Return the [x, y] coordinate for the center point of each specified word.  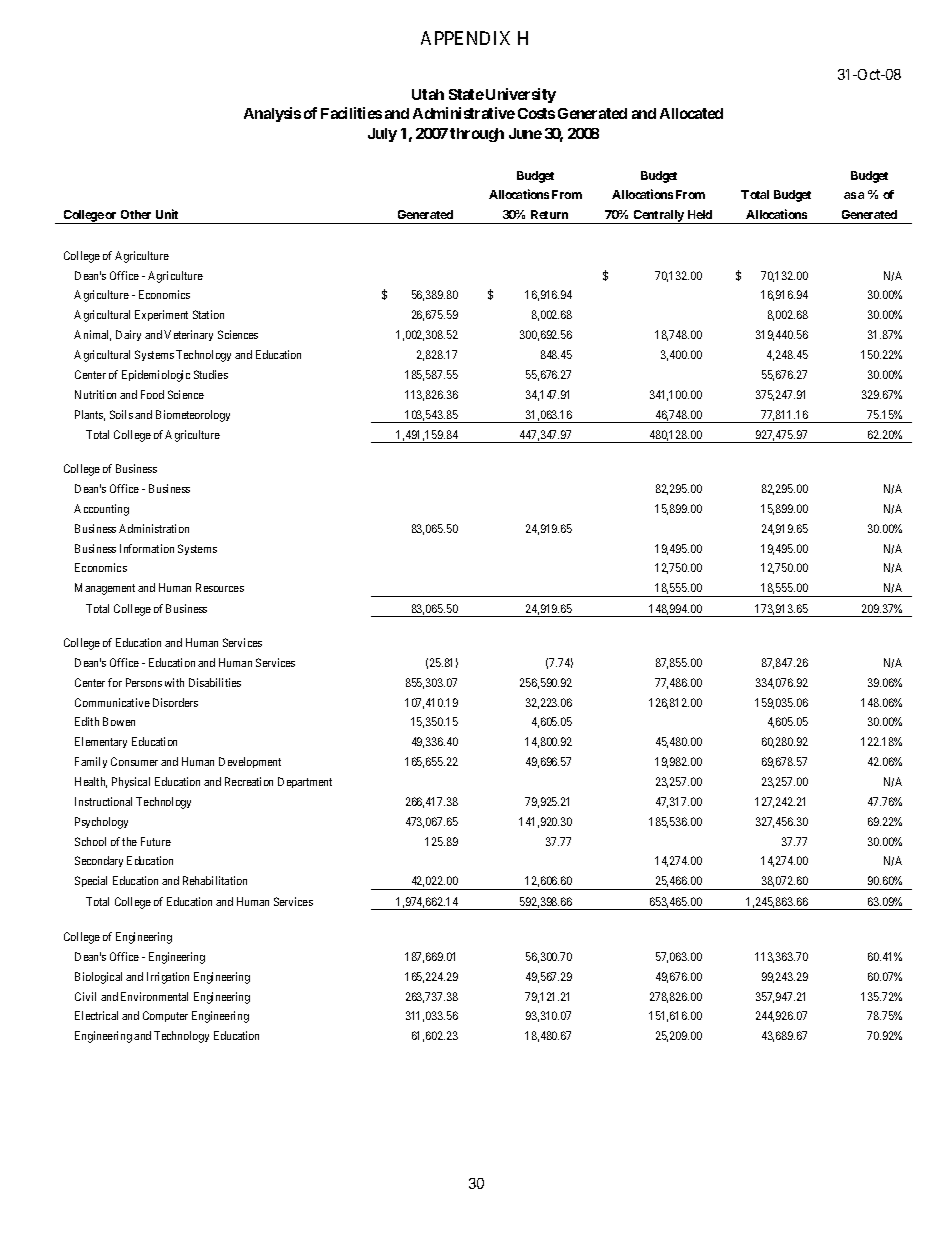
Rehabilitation [215, 880]
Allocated [691, 113]
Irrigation [168, 978]
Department [305, 782]
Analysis [272, 114]
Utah [428, 94]
